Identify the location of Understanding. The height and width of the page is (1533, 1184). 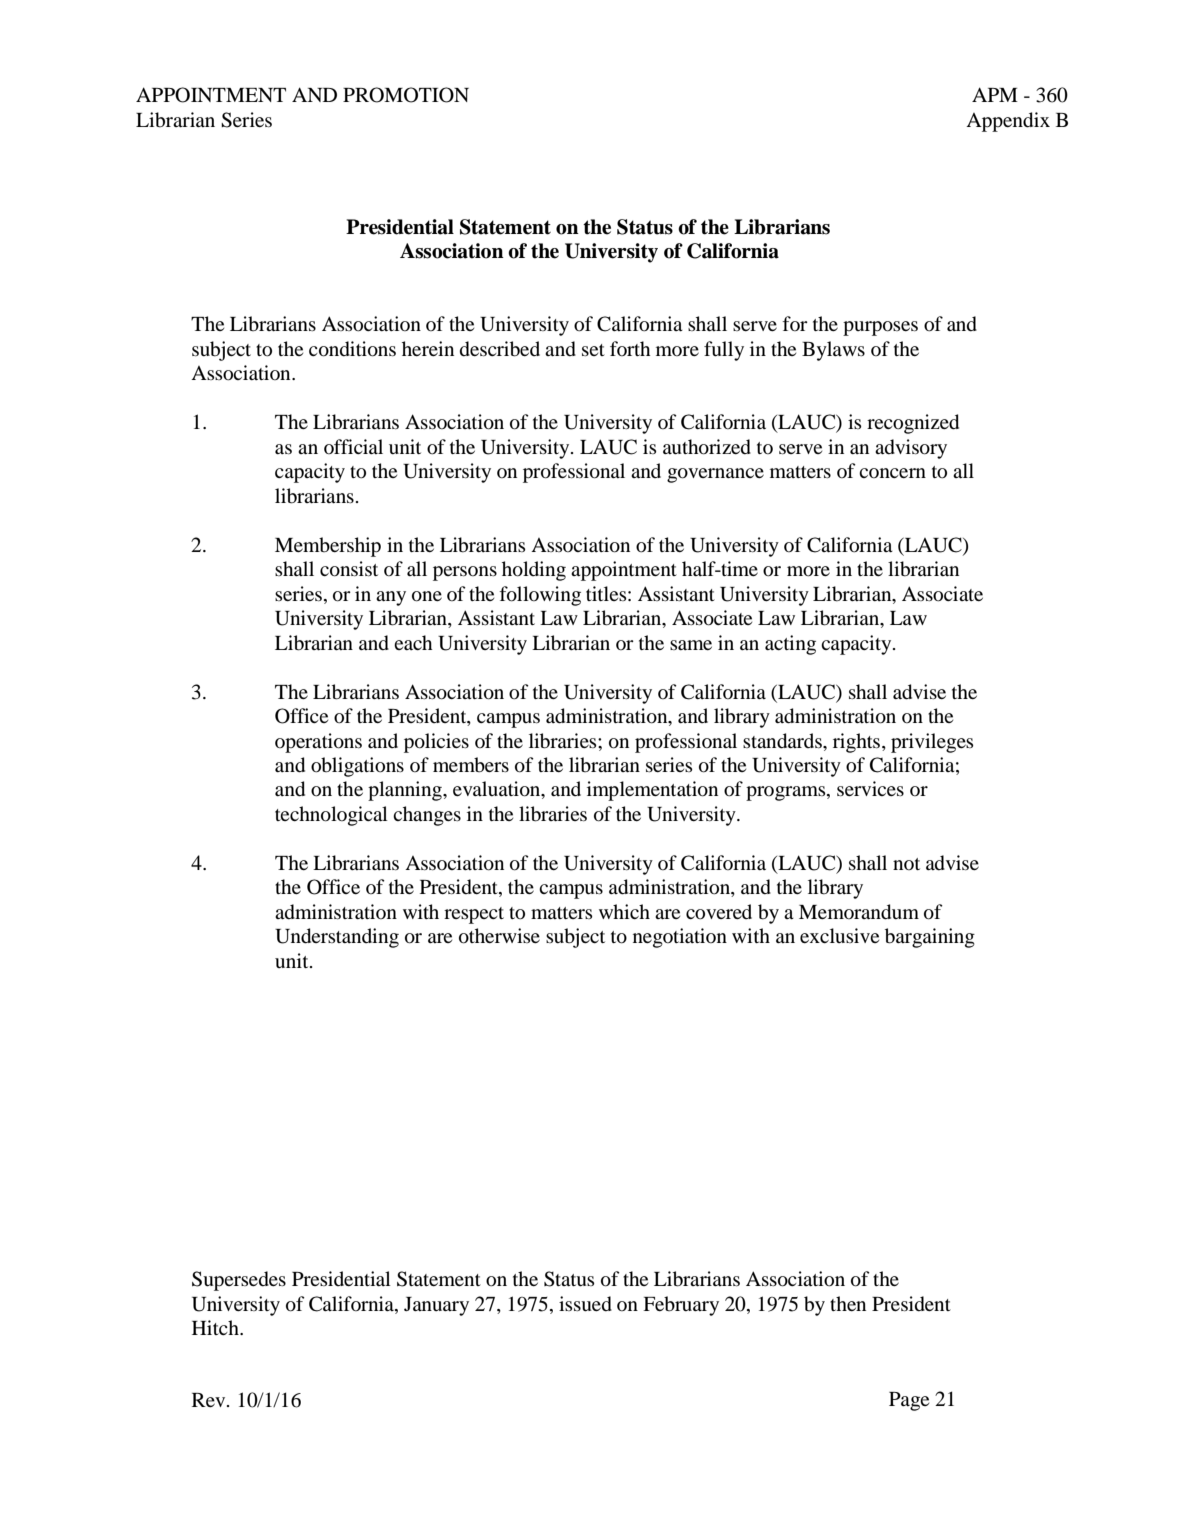
(337, 938).
